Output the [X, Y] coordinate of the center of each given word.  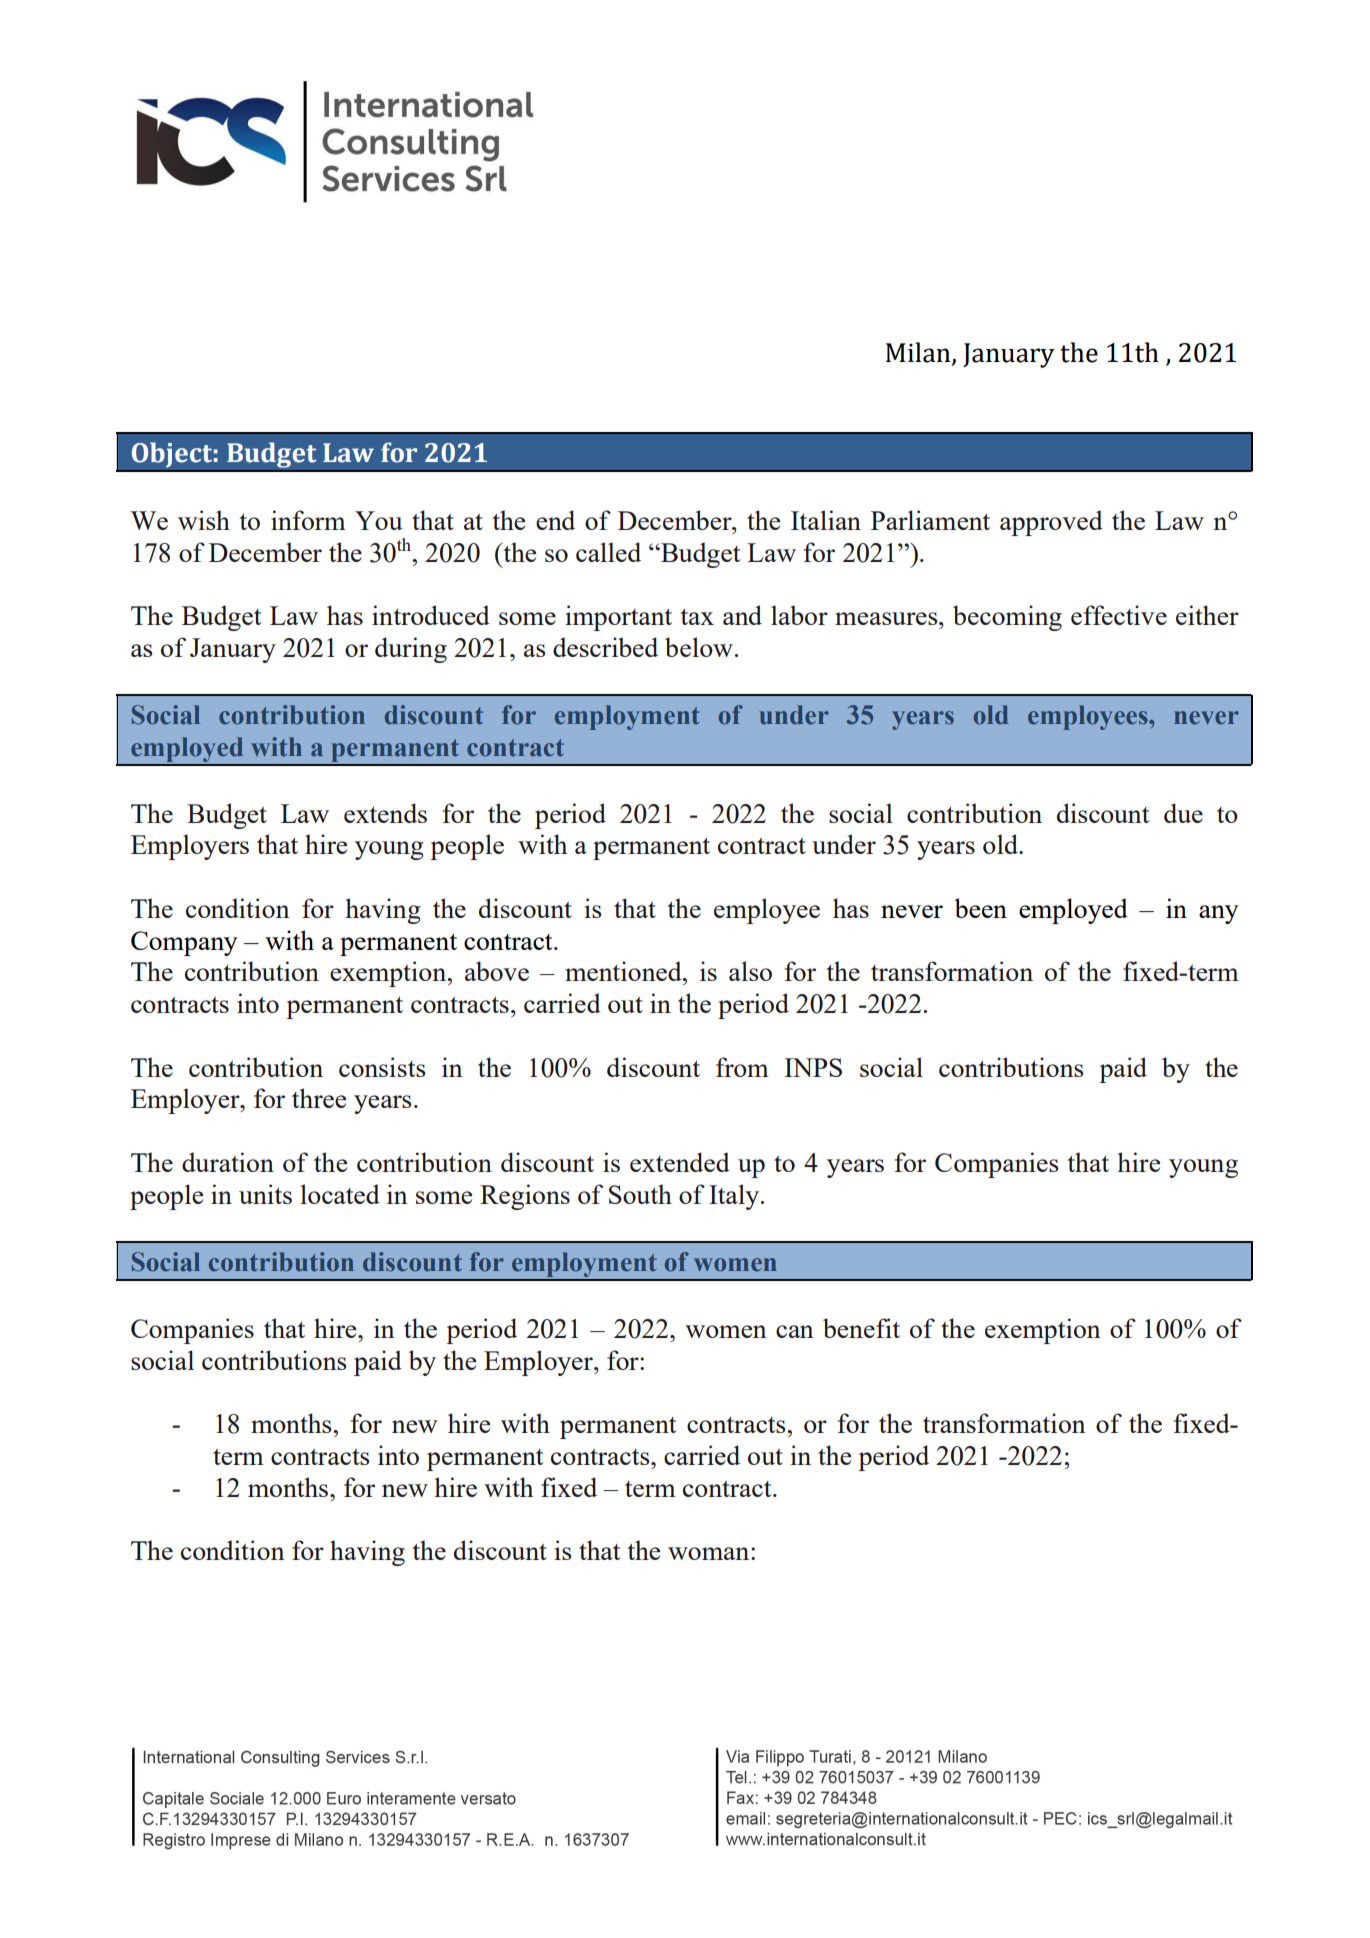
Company [184, 943]
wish [204, 520]
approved [1051, 523]
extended [680, 1162]
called [608, 552]
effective [1119, 615]
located [340, 1194]
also [750, 971]
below [699, 647]
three [319, 1098]
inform [308, 520]
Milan [919, 353]
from [742, 1067]
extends [385, 813]
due [1183, 813]
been [981, 908]
